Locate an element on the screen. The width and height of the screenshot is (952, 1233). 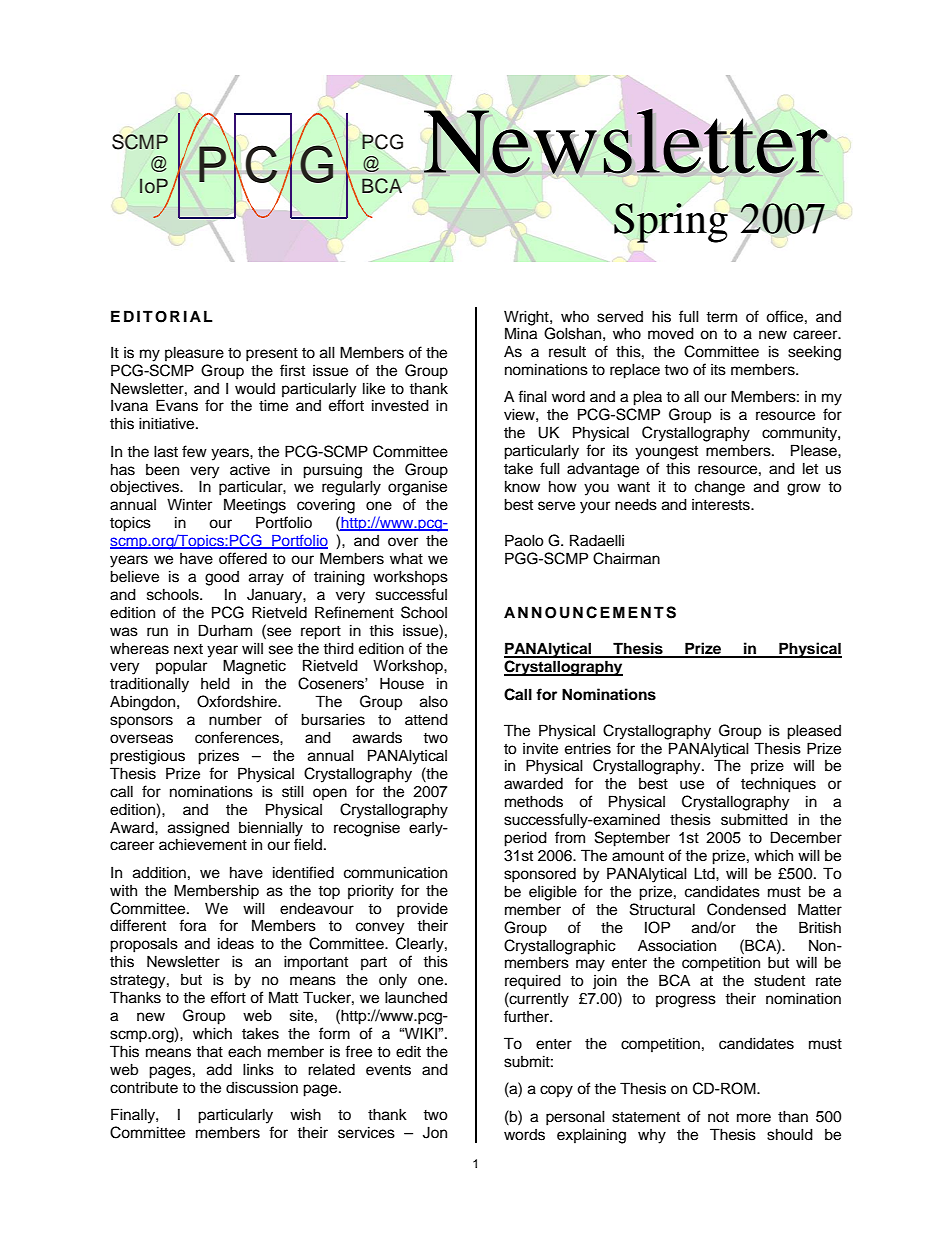
Condensed is located at coordinates (746, 909).
